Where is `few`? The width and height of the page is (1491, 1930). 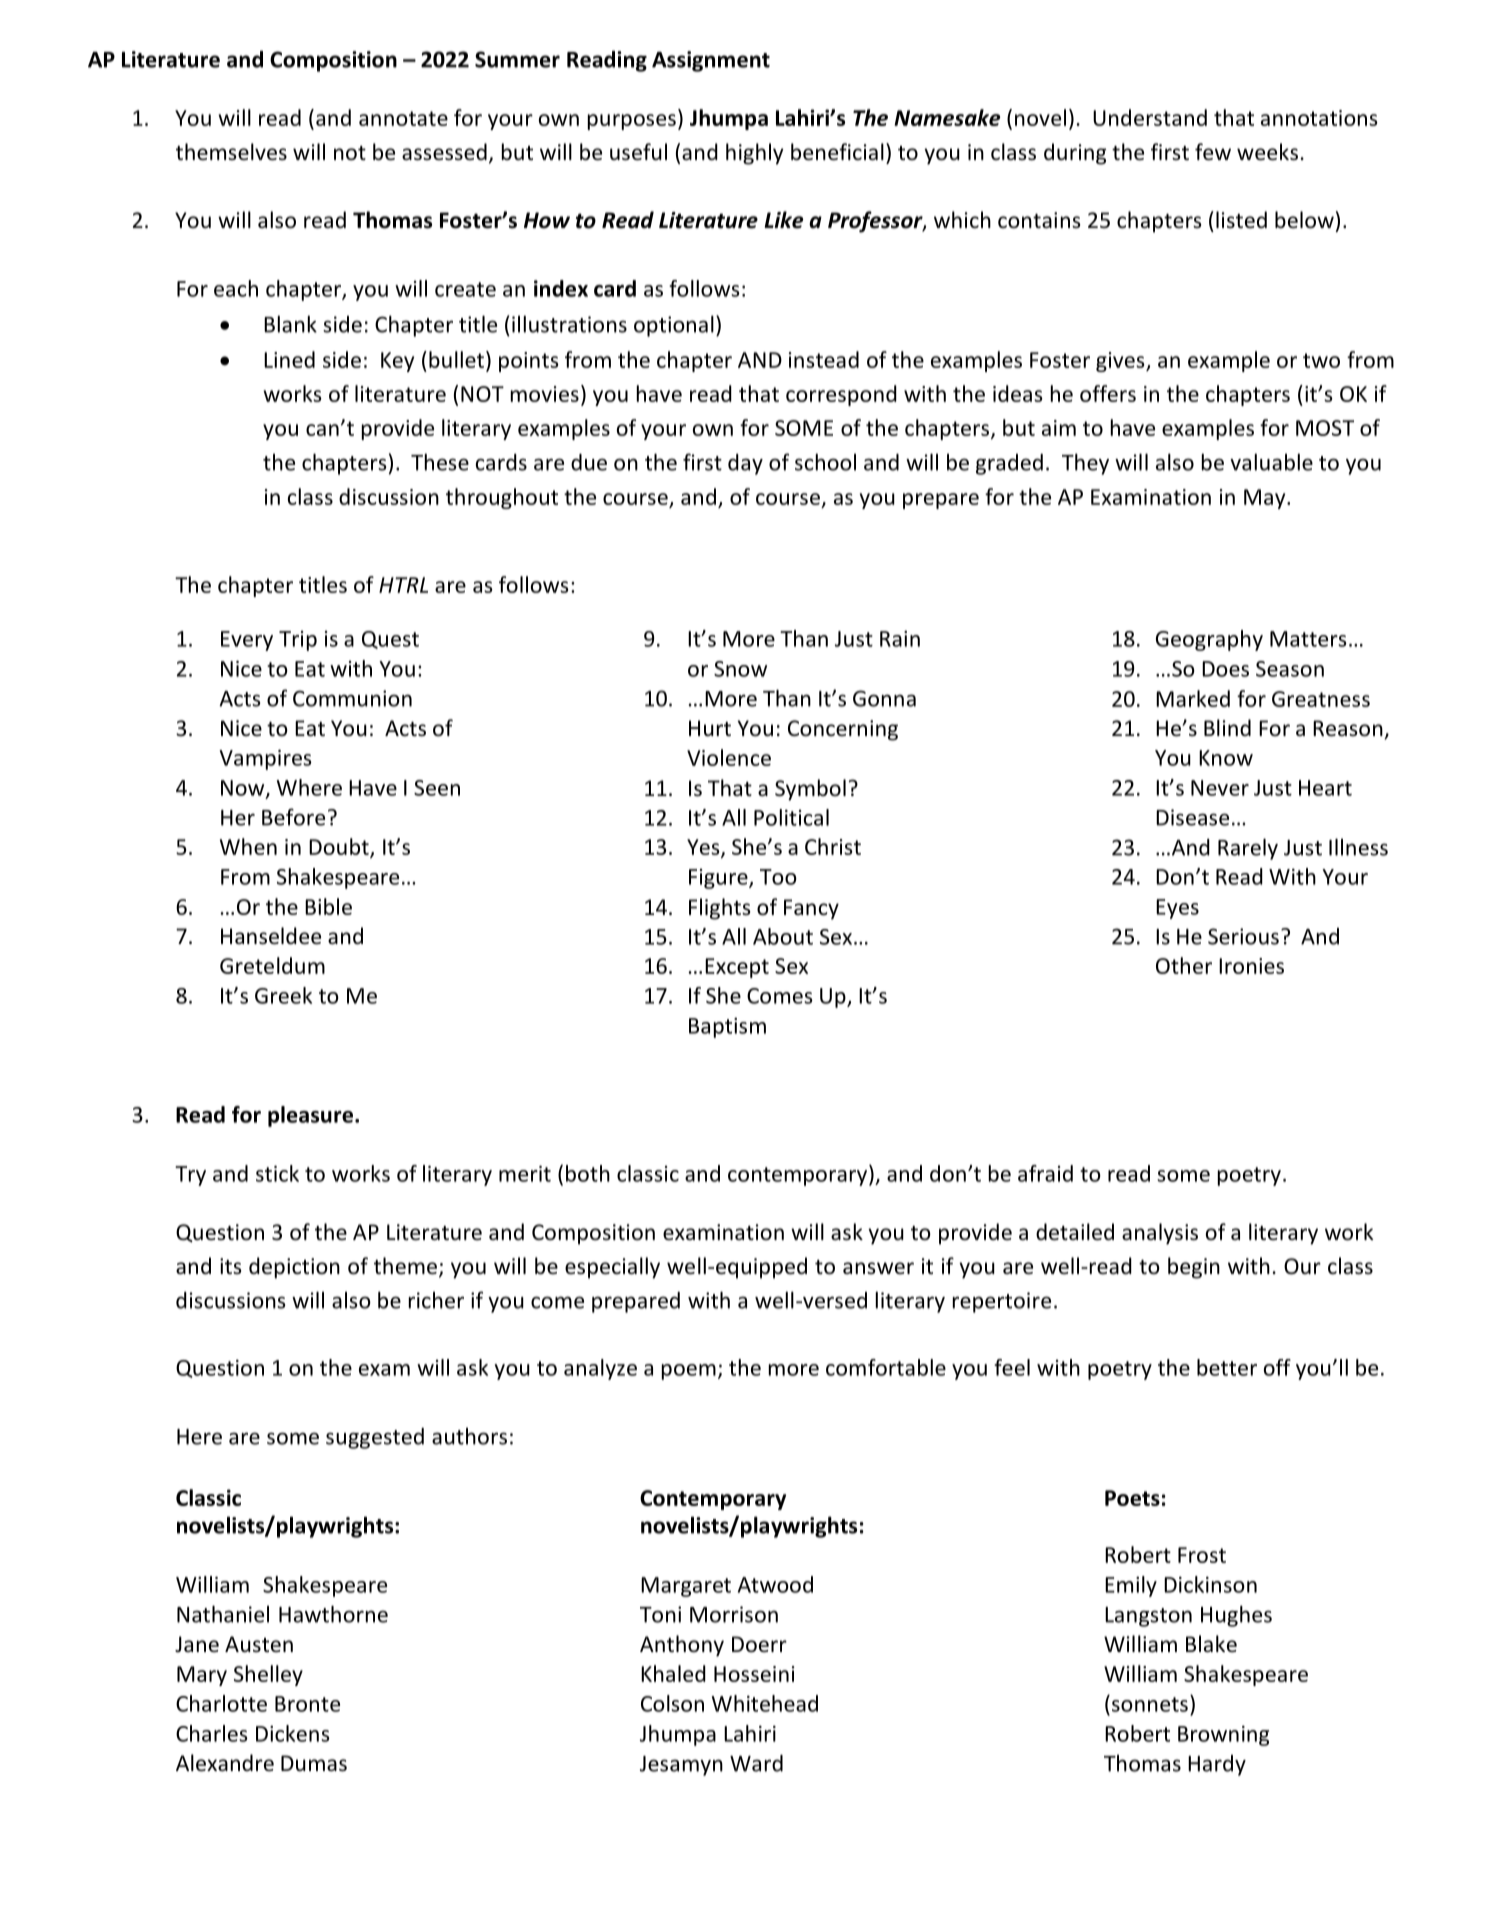
few is located at coordinates (1213, 152).
